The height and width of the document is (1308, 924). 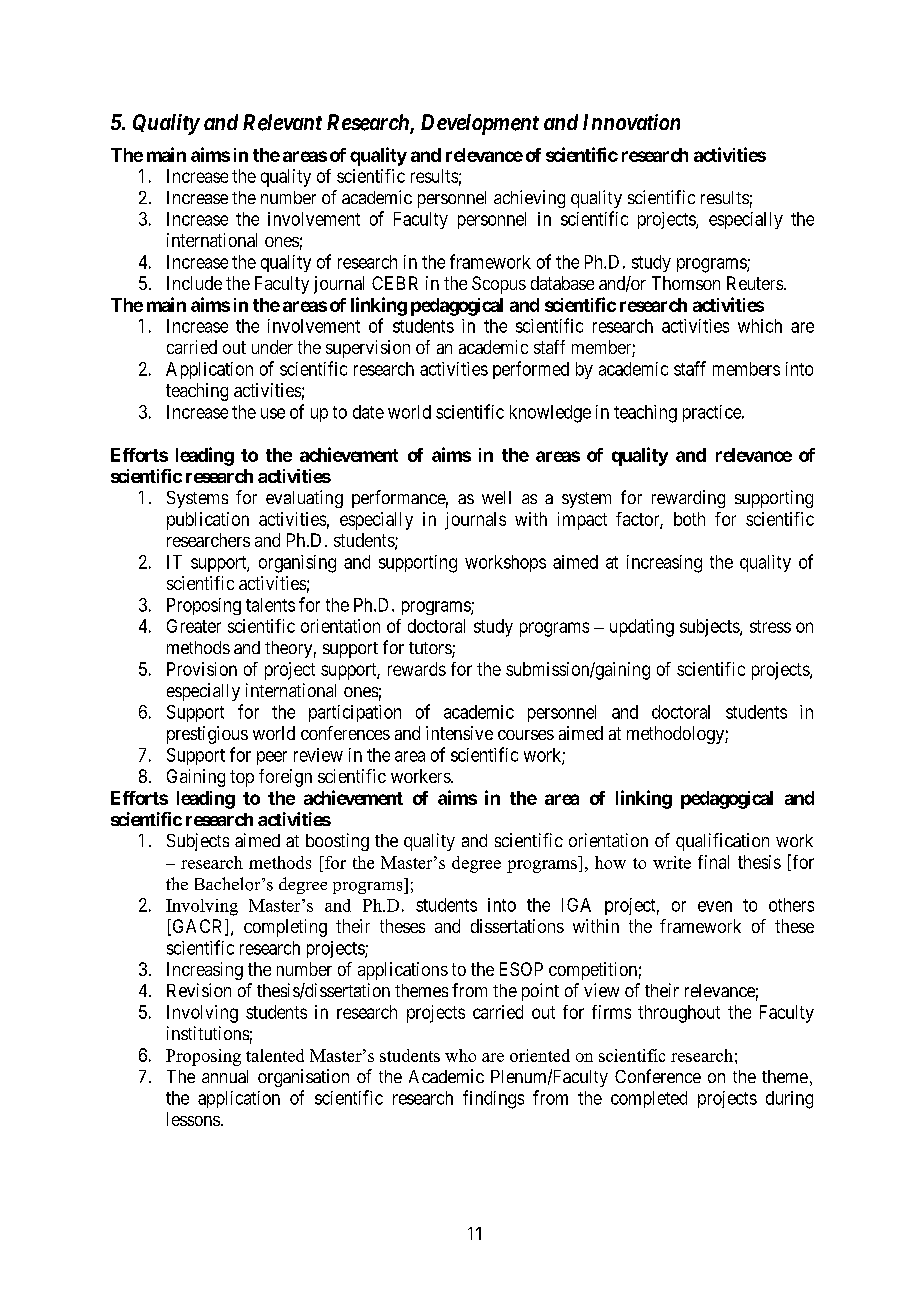 What do you see at coordinates (431, 649) in the document?
I see `tutors` at bounding box center [431, 649].
